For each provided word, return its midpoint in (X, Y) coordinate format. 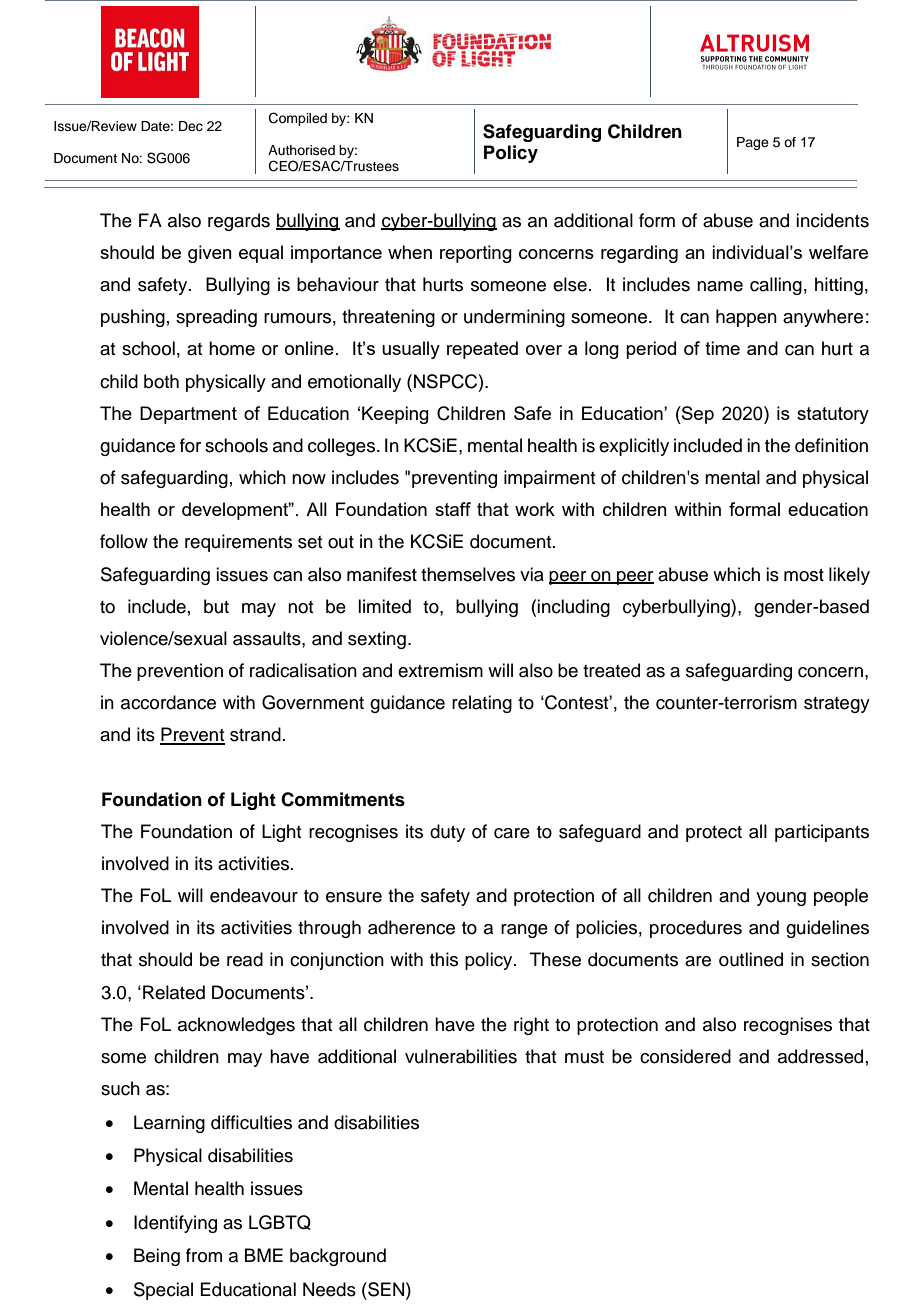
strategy (837, 705)
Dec (191, 126)
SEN (386, 1289)
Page (753, 143)
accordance (168, 702)
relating (482, 704)
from (204, 1255)
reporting (476, 254)
